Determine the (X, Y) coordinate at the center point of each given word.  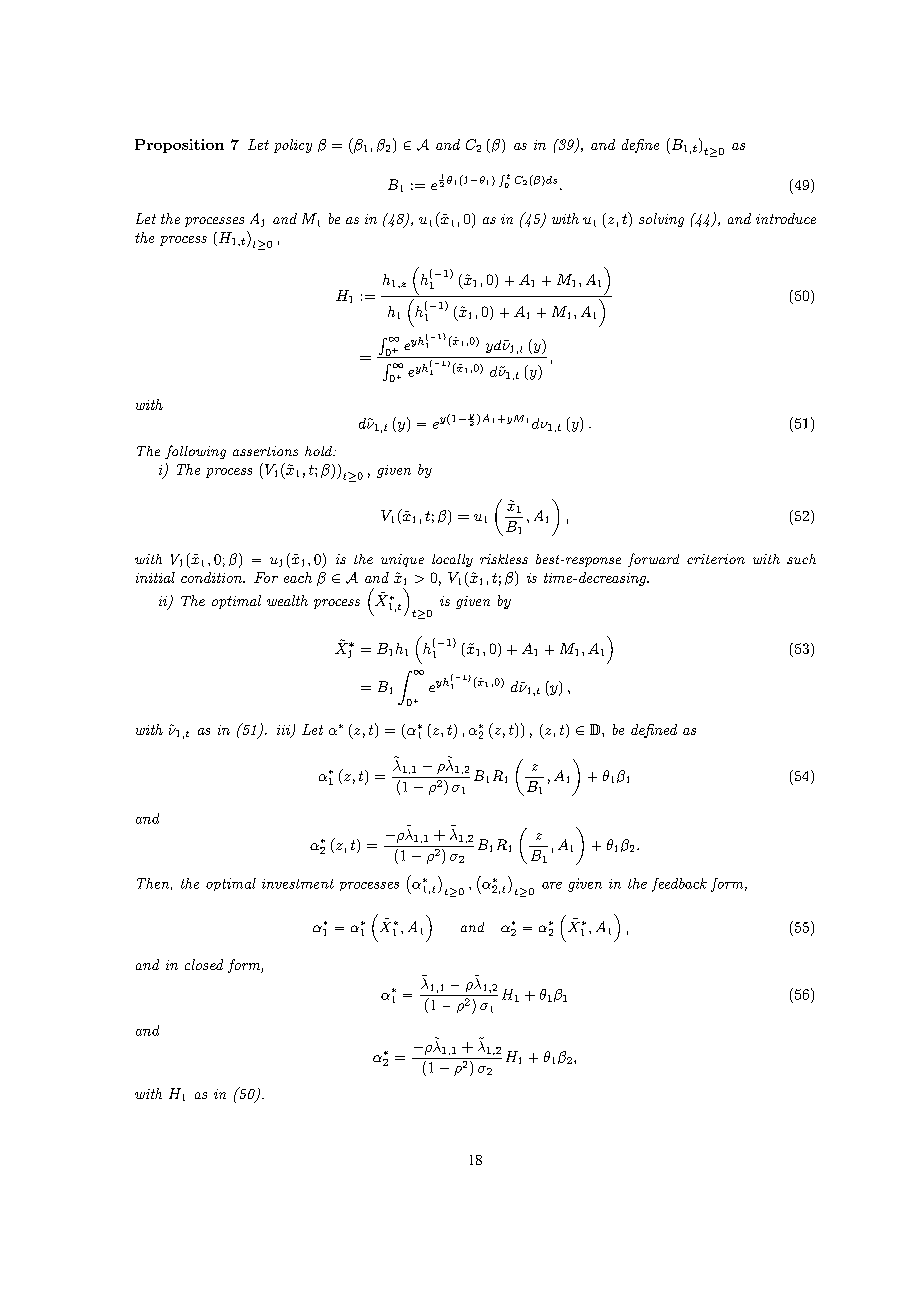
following (195, 452)
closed (204, 964)
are (552, 885)
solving (661, 220)
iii (284, 731)
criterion (716, 559)
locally (452, 560)
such (801, 559)
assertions (265, 451)
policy (293, 146)
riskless (504, 559)
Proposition (179, 146)
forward (653, 560)
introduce (786, 218)
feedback (679, 885)
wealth (287, 600)
